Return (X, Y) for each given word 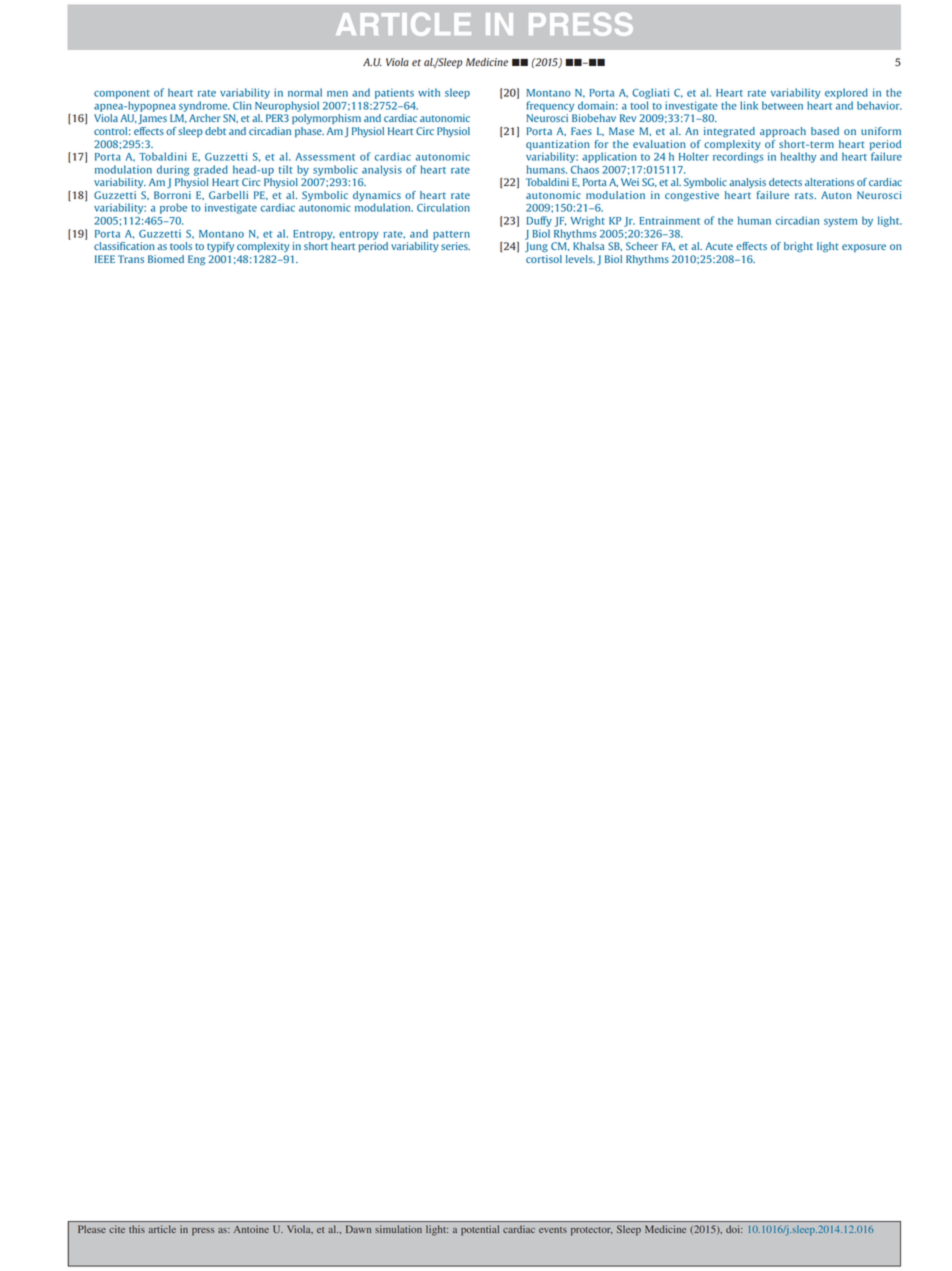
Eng (196, 260)
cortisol (544, 259)
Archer (205, 118)
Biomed (166, 259)
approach (783, 132)
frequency (550, 106)
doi (734, 1229)
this (137, 1229)
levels (580, 259)
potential (480, 1230)
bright (798, 247)
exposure (864, 248)
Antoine (251, 1229)
